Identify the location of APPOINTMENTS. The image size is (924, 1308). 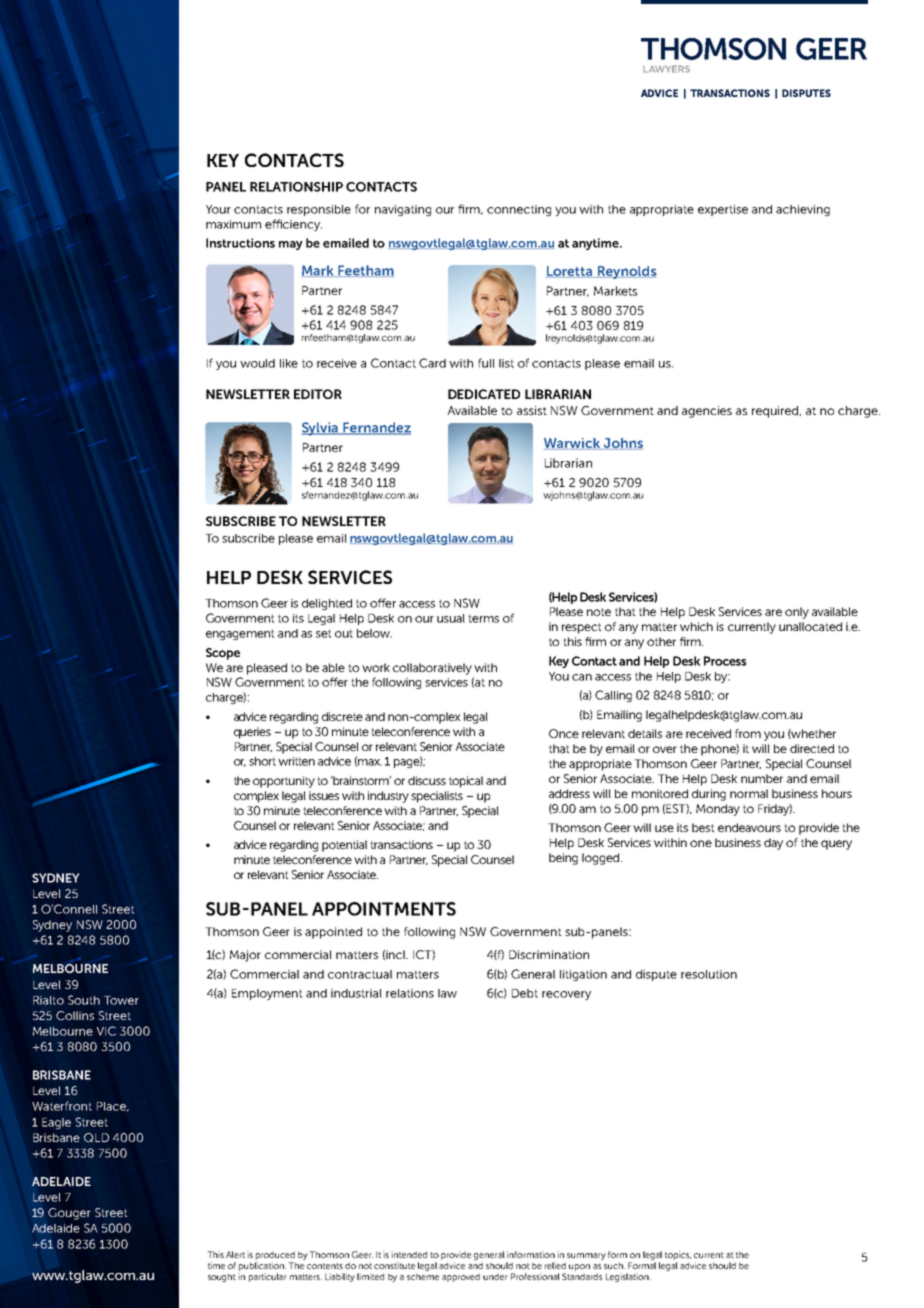
(384, 909).
